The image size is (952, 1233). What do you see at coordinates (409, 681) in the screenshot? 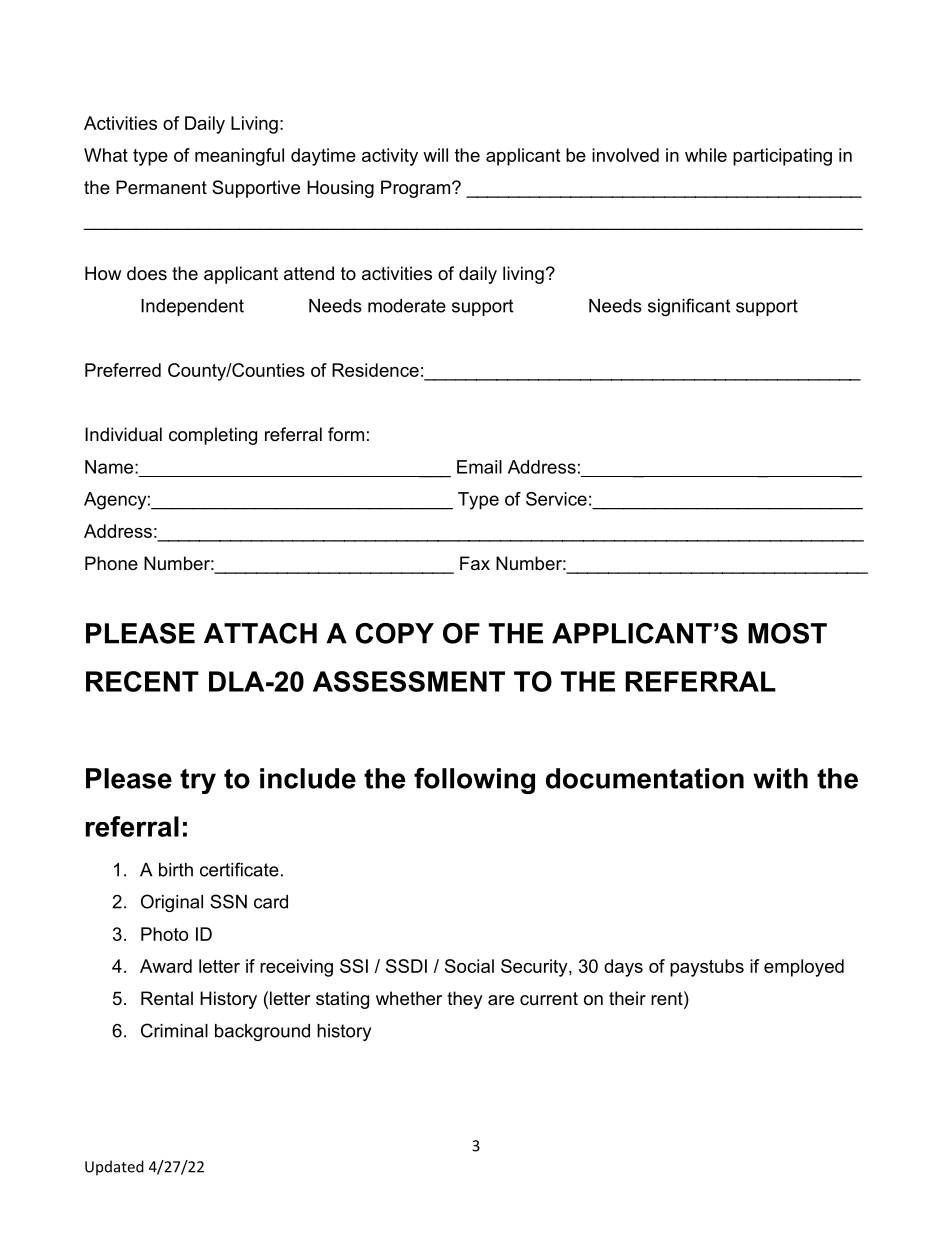
I see `ASSESSMENT` at bounding box center [409, 681].
